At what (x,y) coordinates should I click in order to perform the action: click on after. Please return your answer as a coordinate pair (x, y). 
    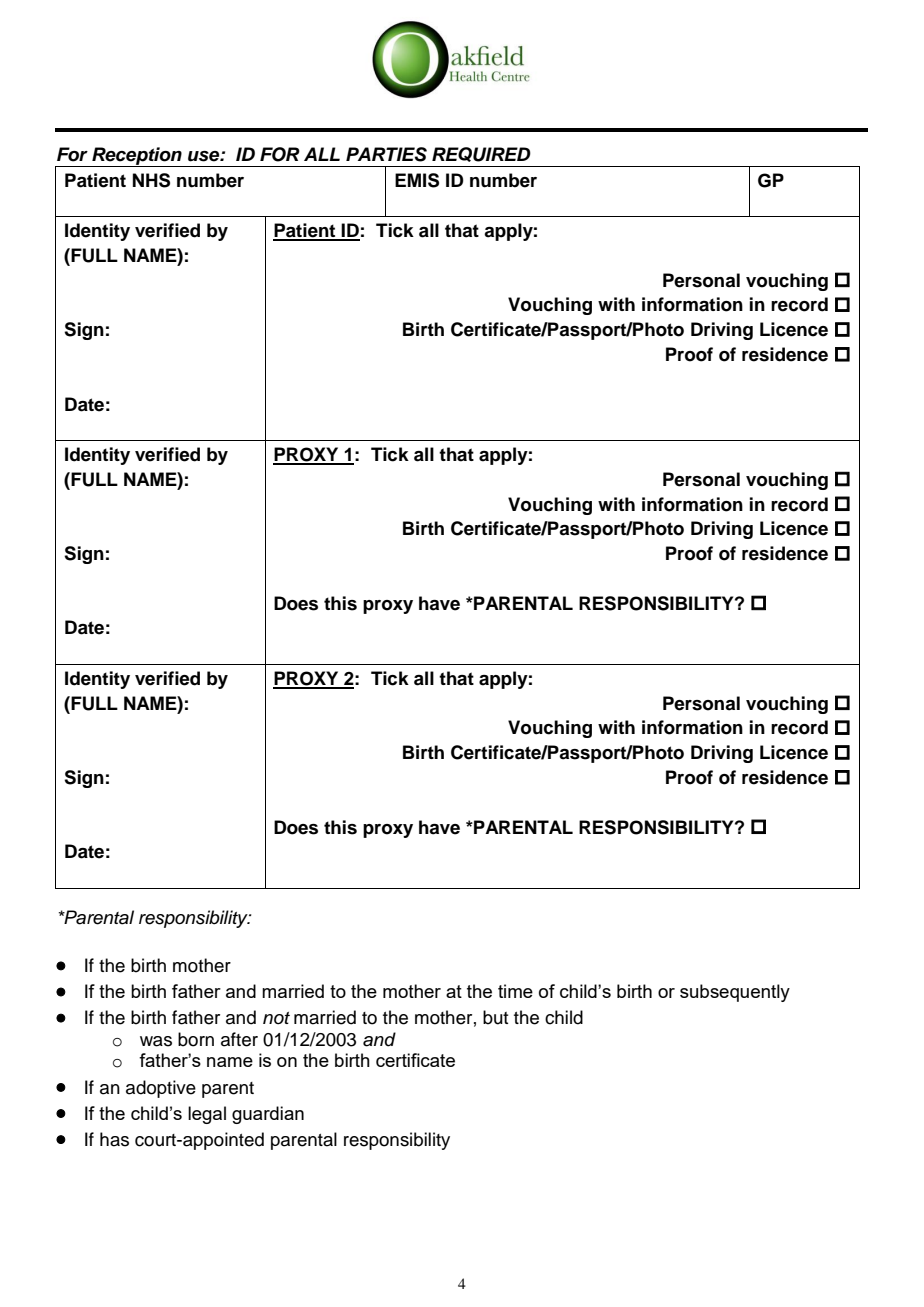
    Looking at the image, I should click on (239, 1039).
